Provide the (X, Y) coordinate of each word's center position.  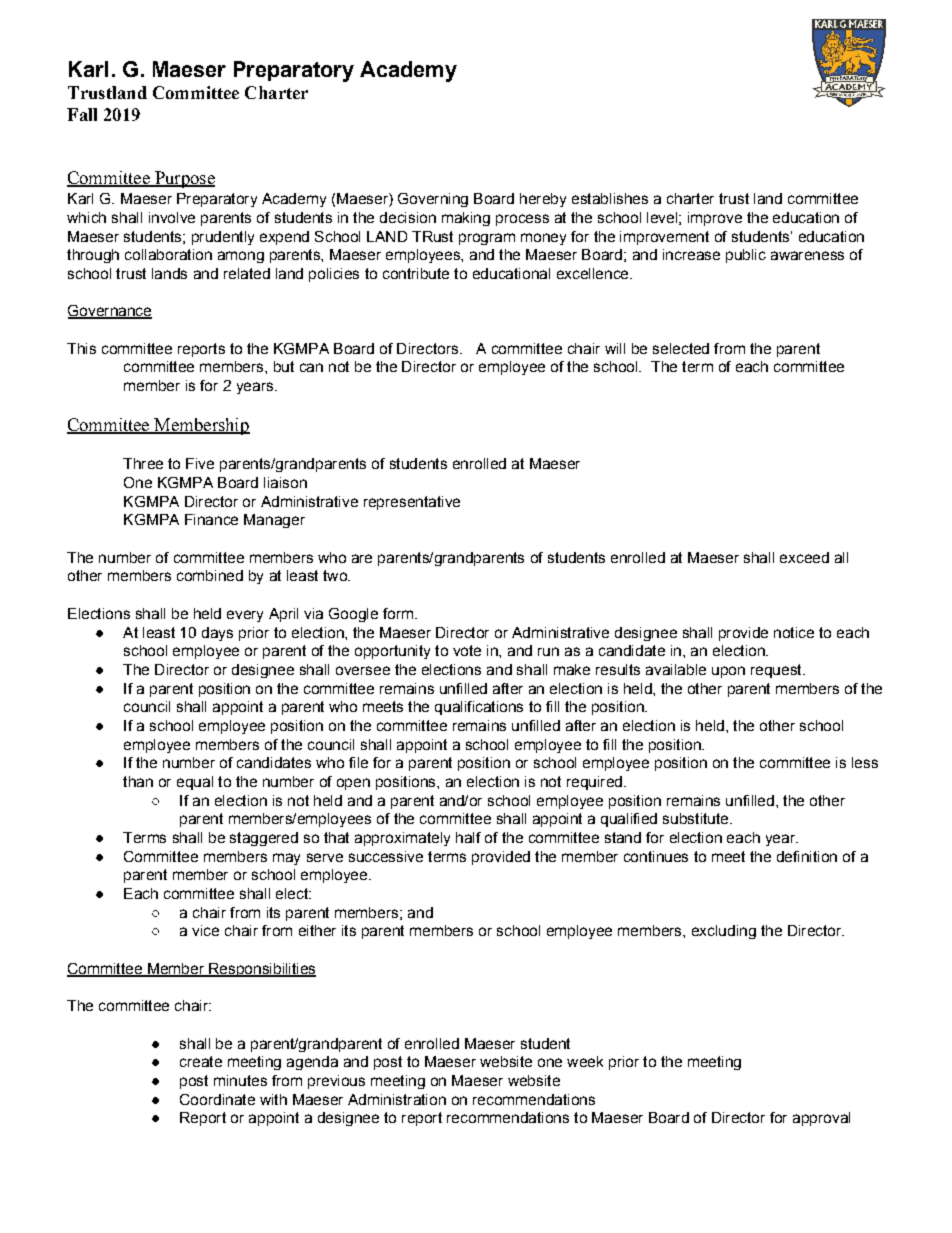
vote (467, 650)
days (217, 634)
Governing (433, 200)
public (746, 256)
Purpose (184, 179)
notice (794, 632)
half (468, 837)
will (615, 348)
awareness (807, 255)
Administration (397, 1099)
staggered (264, 839)
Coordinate (217, 1099)
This (81, 348)
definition (807, 856)
